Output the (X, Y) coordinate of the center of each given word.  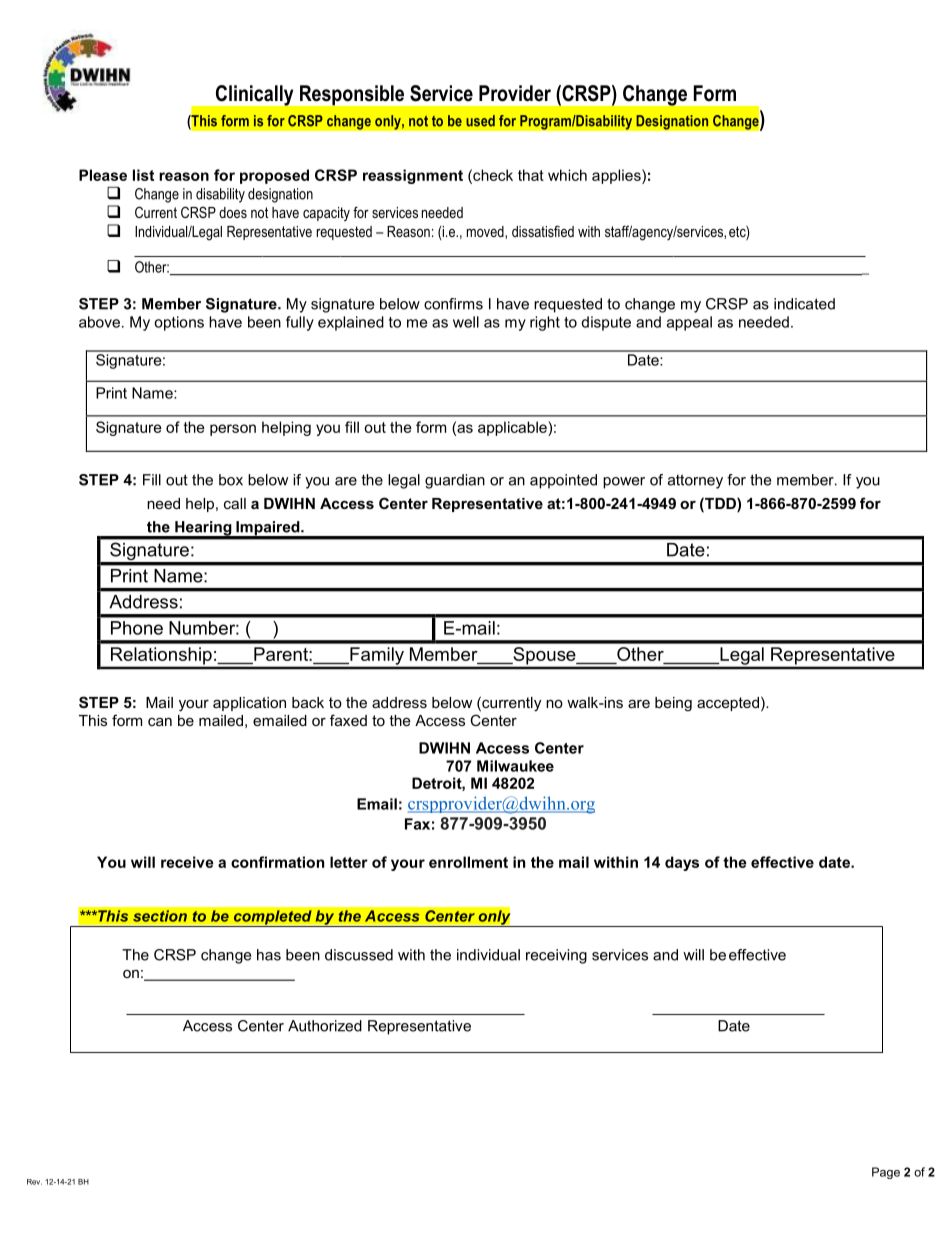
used (480, 121)
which (567, 175)
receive (187, 862)
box (231, 480)
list (143, 175)
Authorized (325, 1026)
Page (886, 1173)
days (682, 863)
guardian (455, 481)
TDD (720, 503)
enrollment (468, 862)
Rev (34, 1182)
